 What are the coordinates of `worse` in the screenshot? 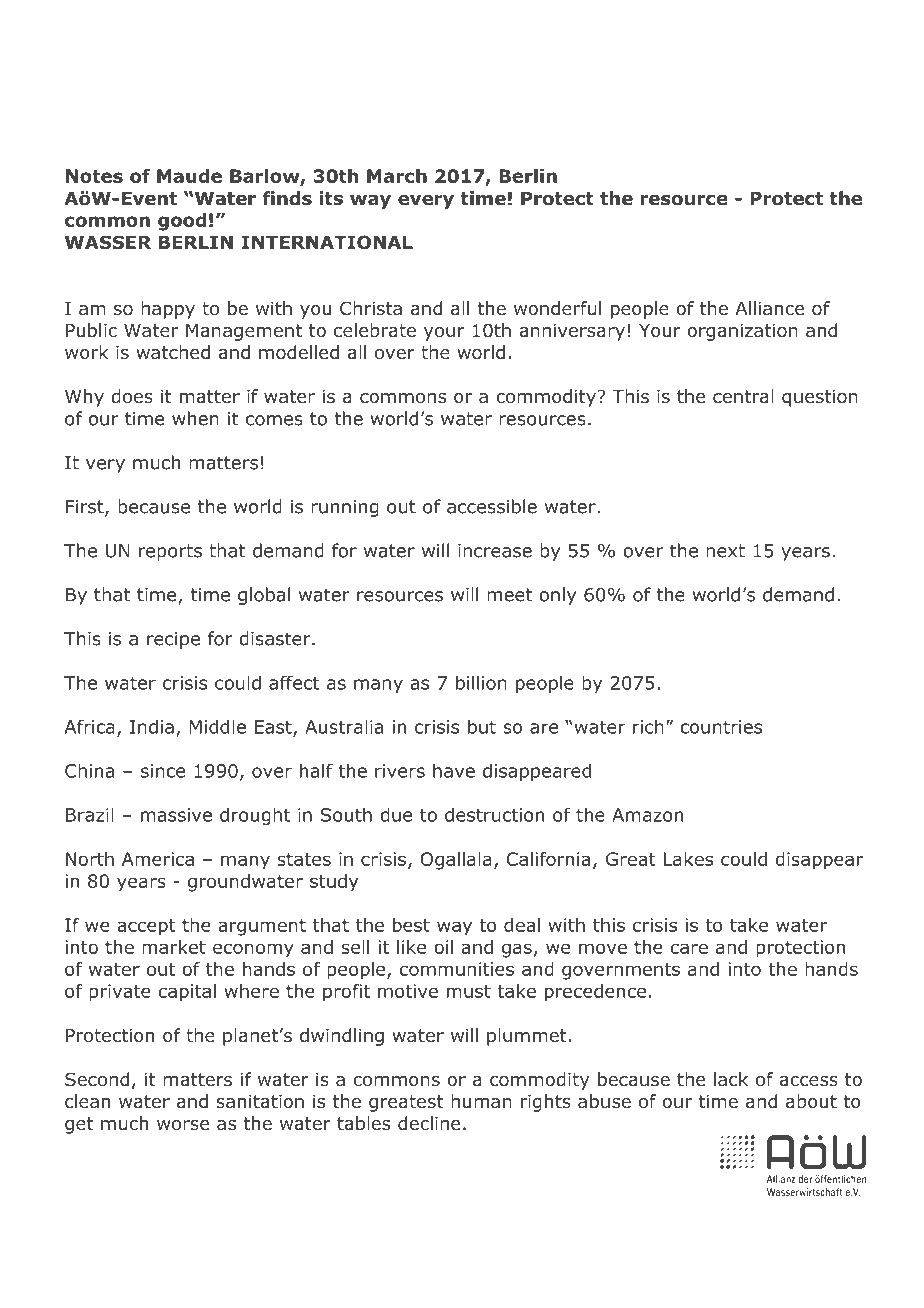 It's located at (183, 1125).
